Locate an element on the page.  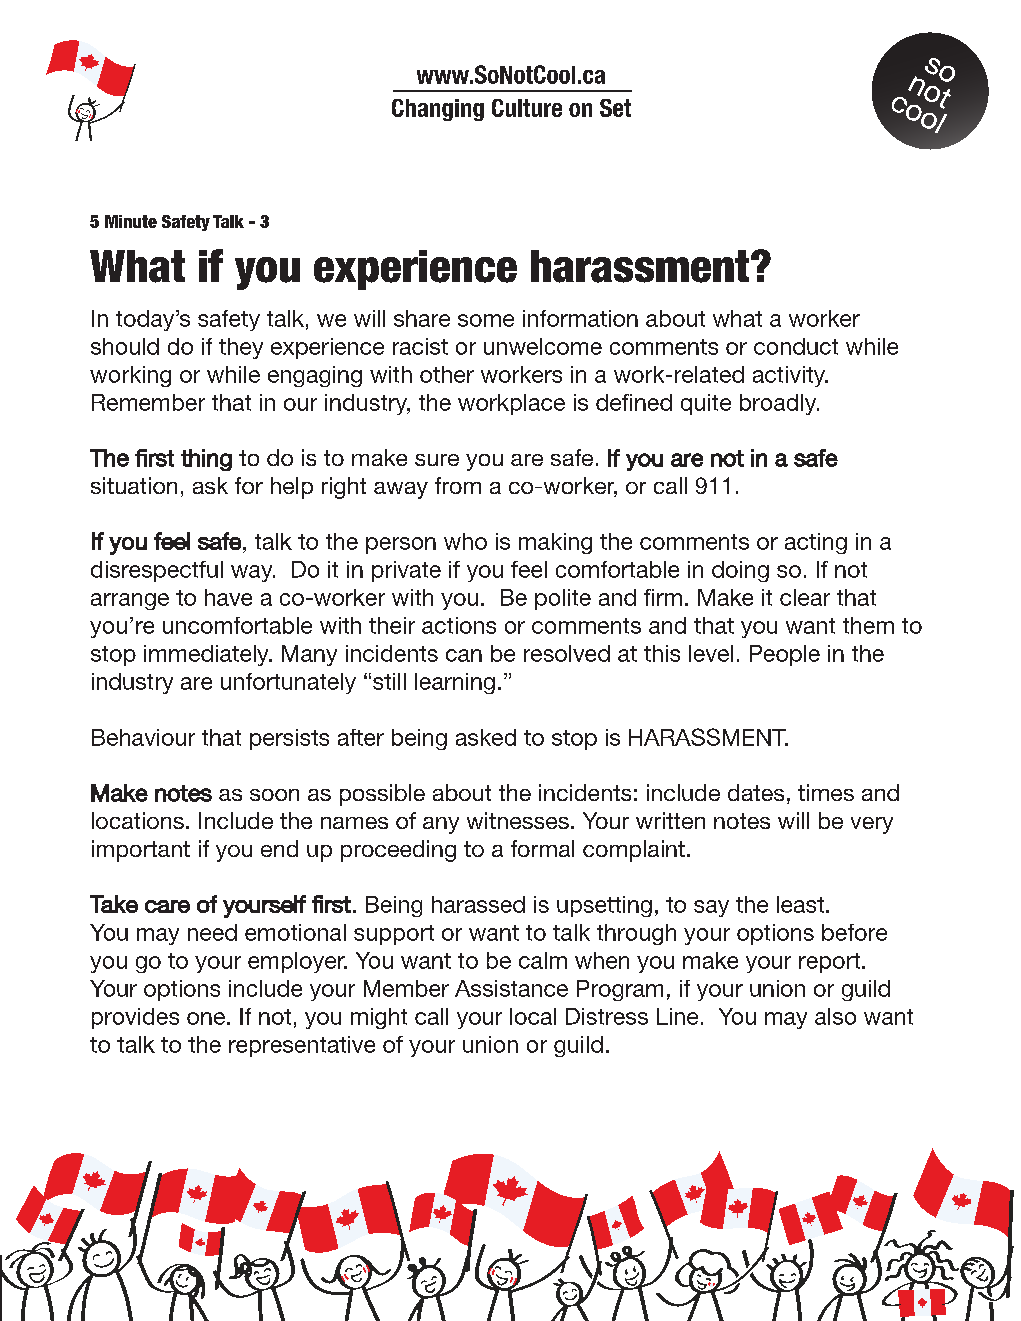
important is located at coordinates (141, 851).
